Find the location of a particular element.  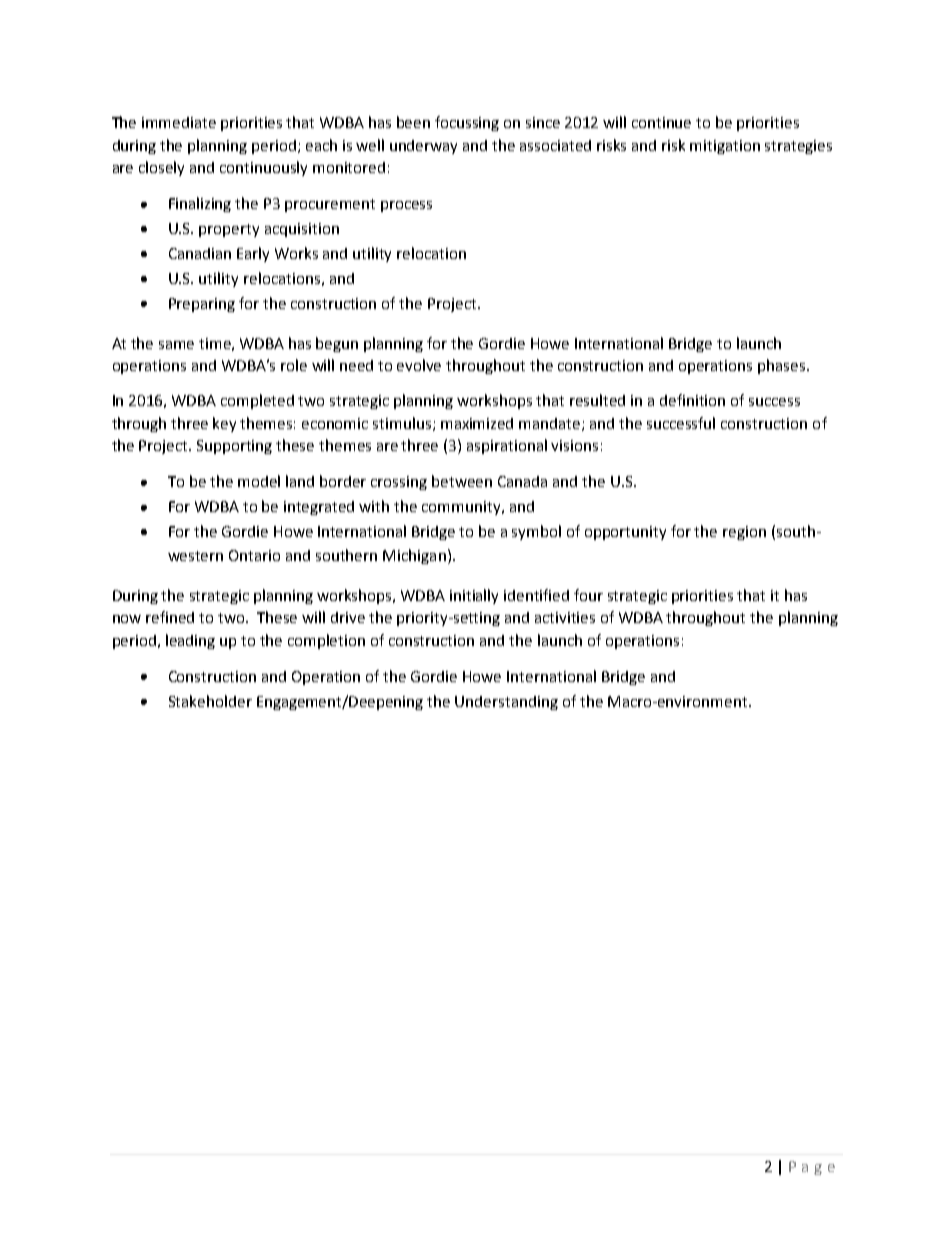

Understanding is located at coordinates (506, 703).
